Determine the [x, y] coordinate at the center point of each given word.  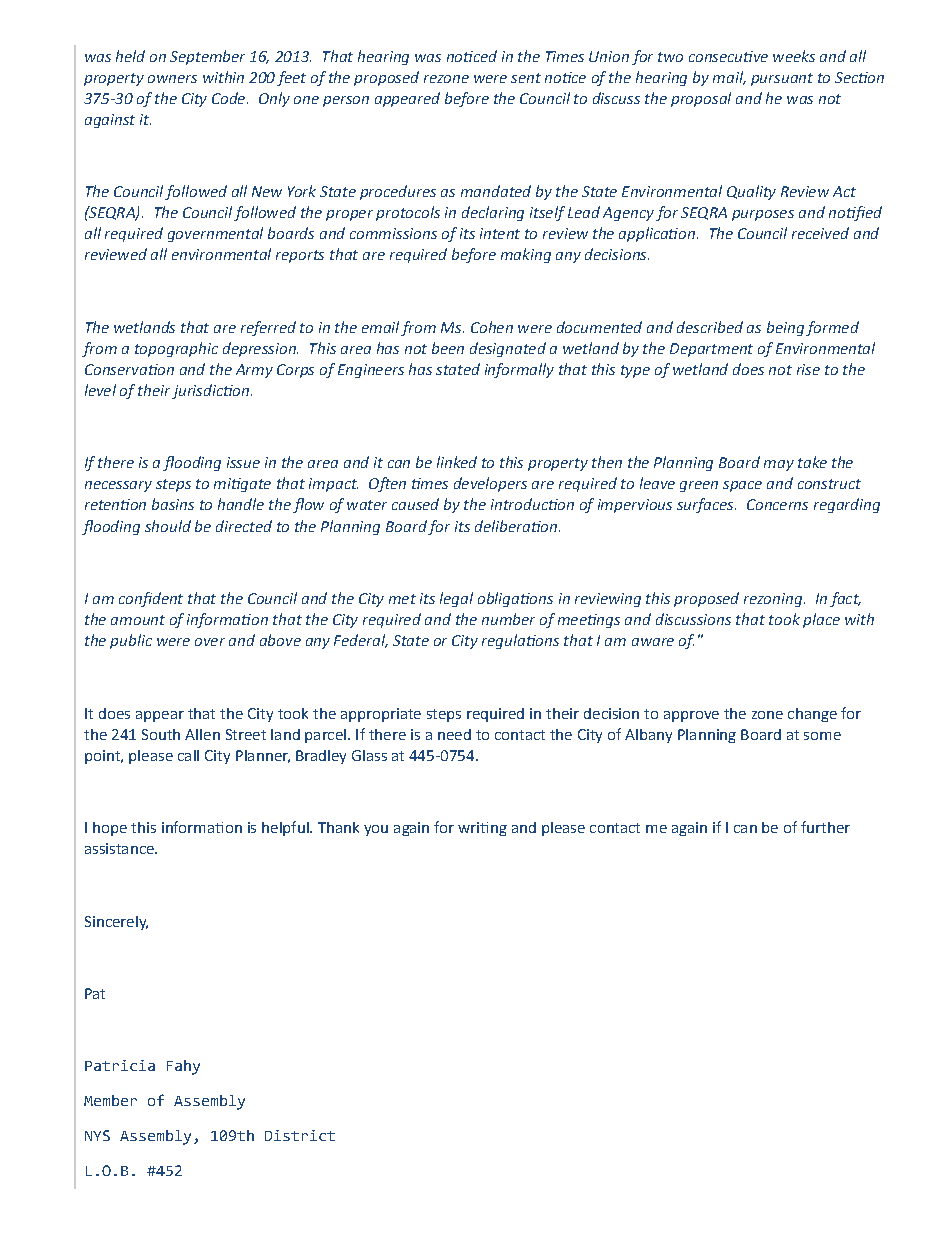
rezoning [773, 600]
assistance [120, 848]
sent [526, 78]
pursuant [782, 79]
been [448, 348]
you [376, 830]
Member [110, 1100]
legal [456, 599]
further [825, 827]
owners [172, 79]
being [785, 328]
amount [138, 620]
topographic [176, 349]
